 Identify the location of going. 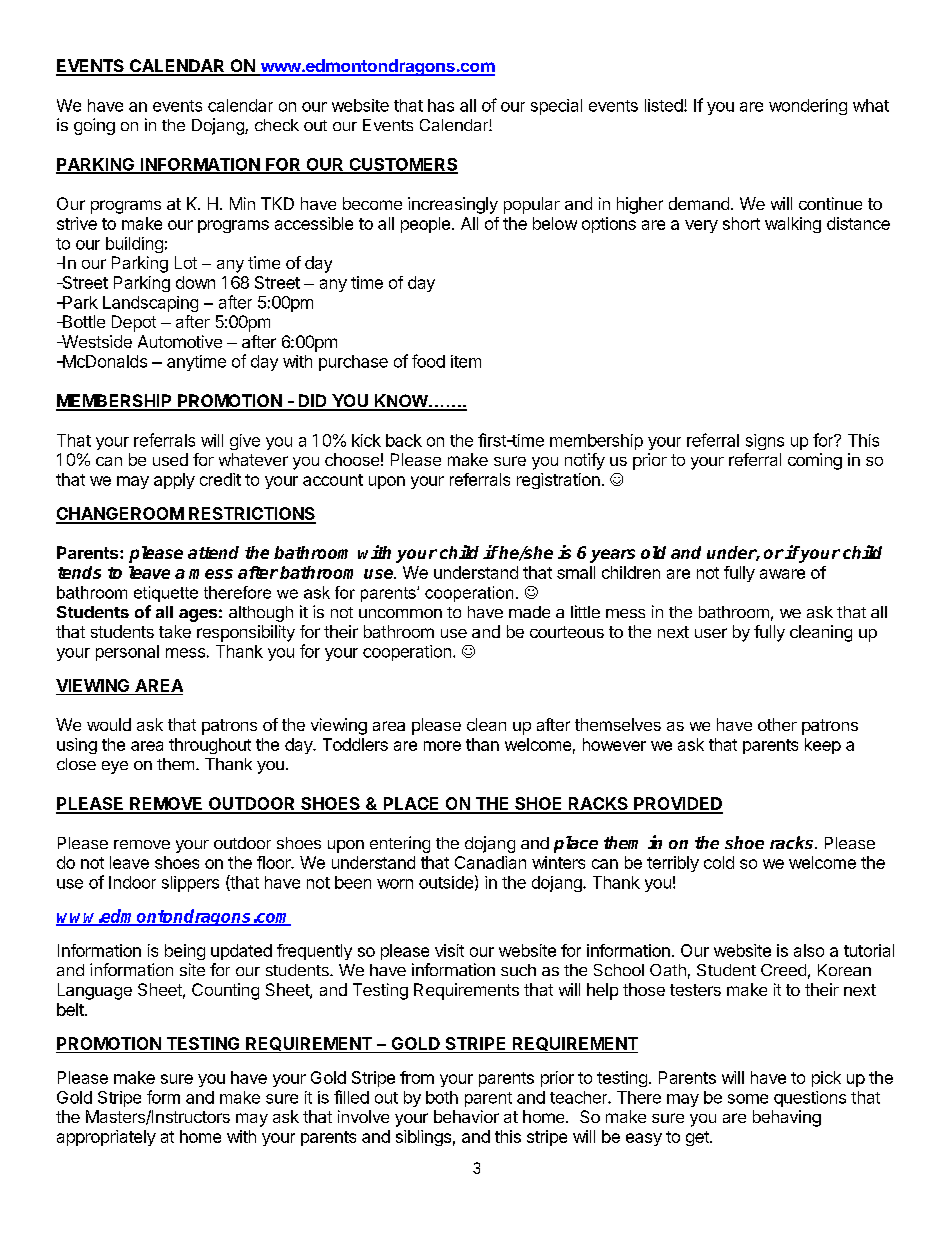
(94, 126).
